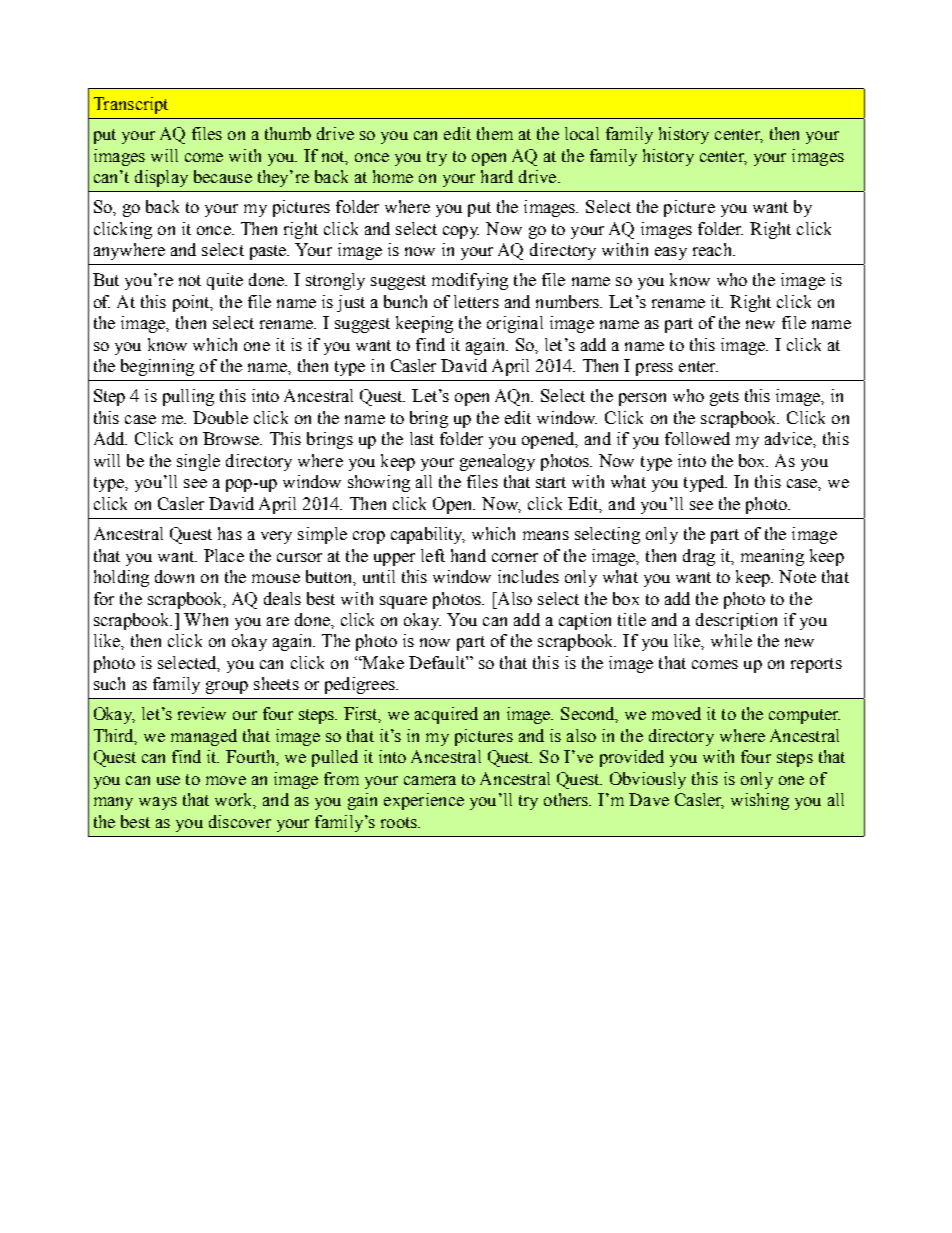 Image resolution: width=952 pixels, height=1233 pixels. Describe the element at coordinates (495, 133) in the document. I see `them` at that location.
